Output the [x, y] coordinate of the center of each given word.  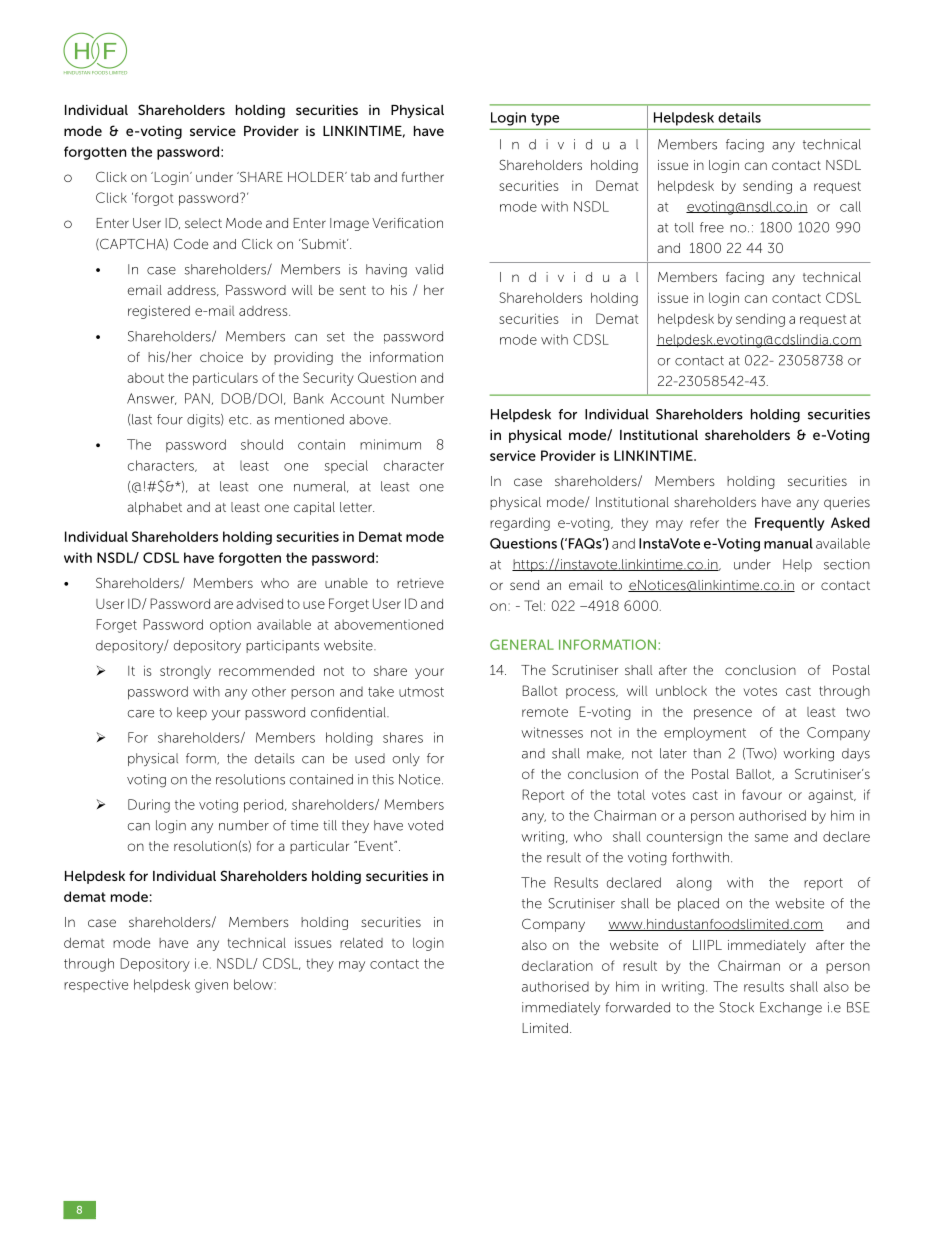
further [423, 177]
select [203, 223]
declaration [557, 965]
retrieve [420, 583]
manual [788, 543]
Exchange [791, 1009]
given [211, 986]
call [850, 206]
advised [259, 604]
